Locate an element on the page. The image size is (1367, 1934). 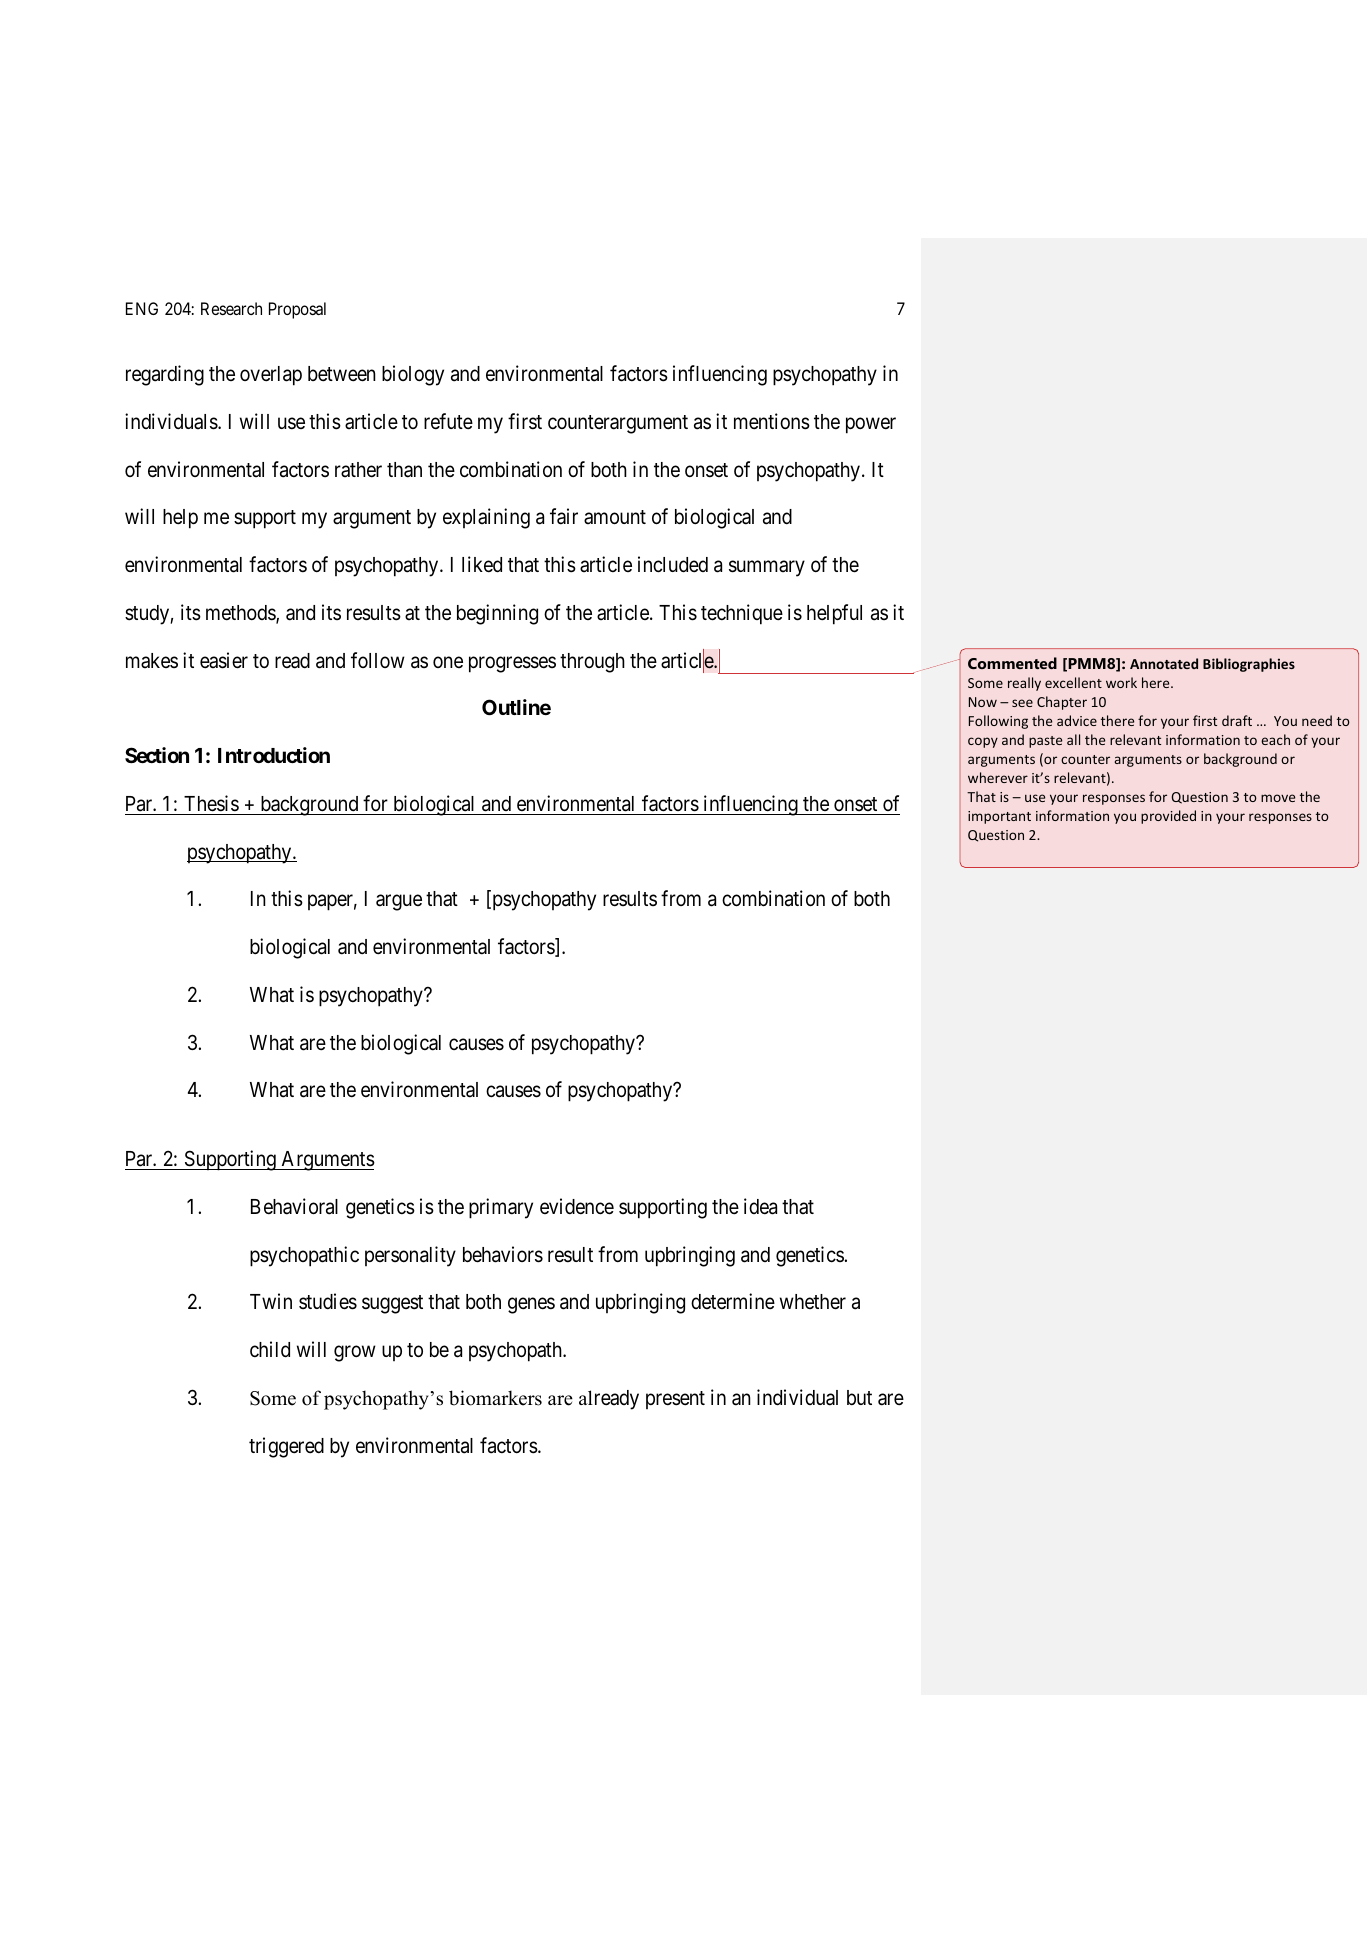
triggered is located at coordinates (286, 1447).
